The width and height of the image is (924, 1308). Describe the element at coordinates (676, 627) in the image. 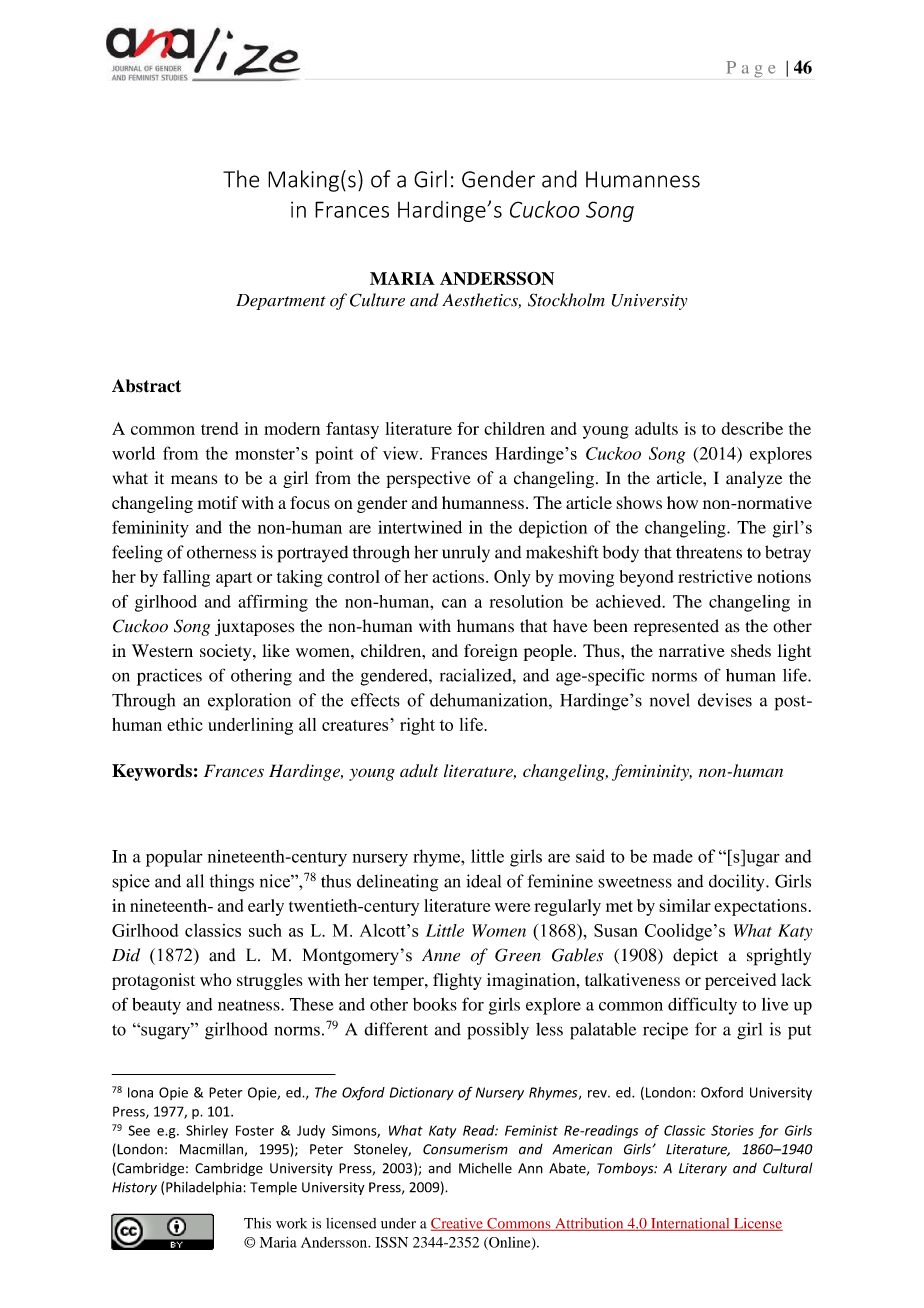

I see `represented` at that location.
